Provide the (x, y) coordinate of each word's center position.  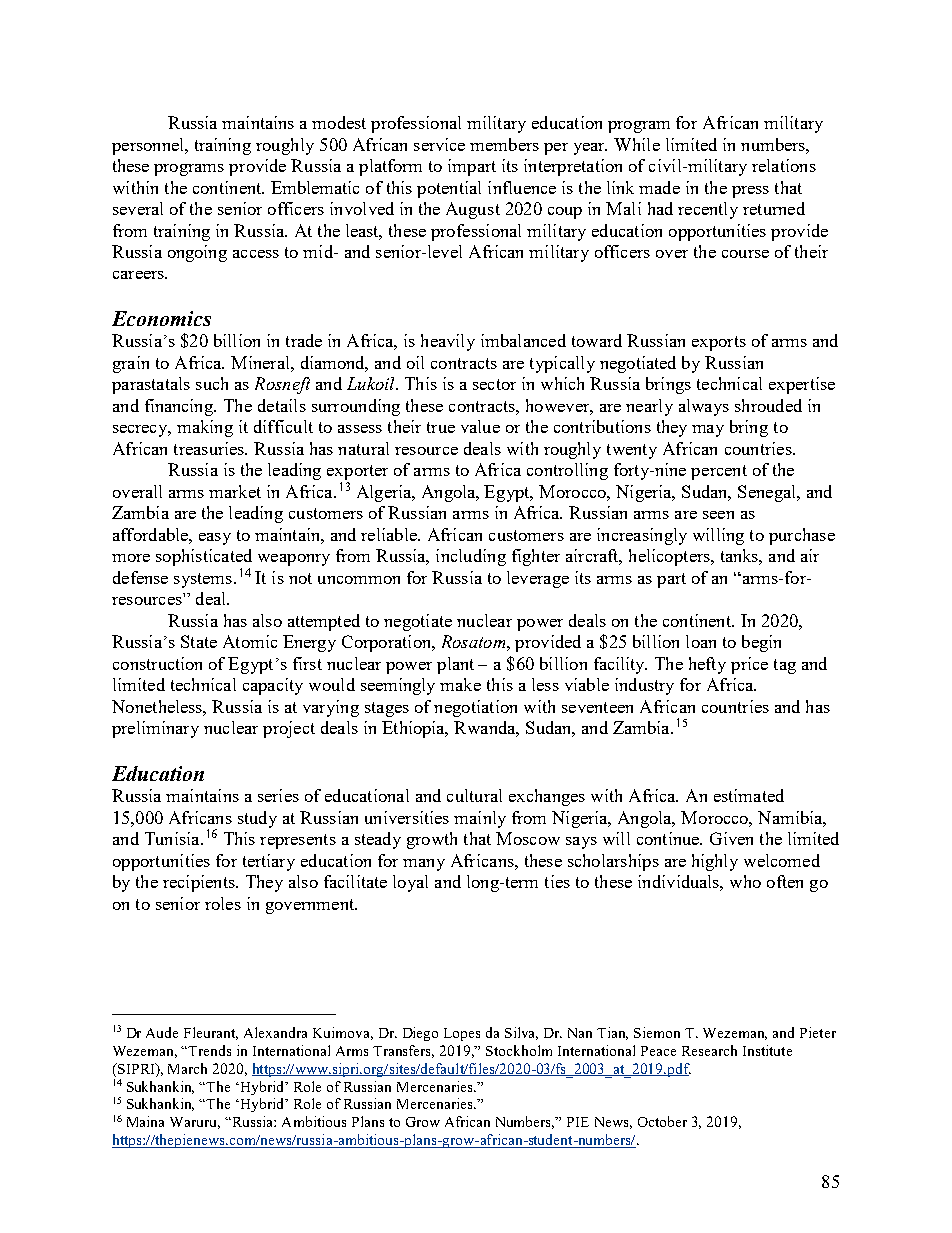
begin (761, 643)
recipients (200, 883)
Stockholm (519, 1050)
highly (715, 862)
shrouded (768, 405)
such (212, 383)
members (504, 144)
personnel (149, 146)
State (199, 641)
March (187, 1068)
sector (494, 384)
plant (455, 665)
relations (784, 165)
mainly (480, 819)
